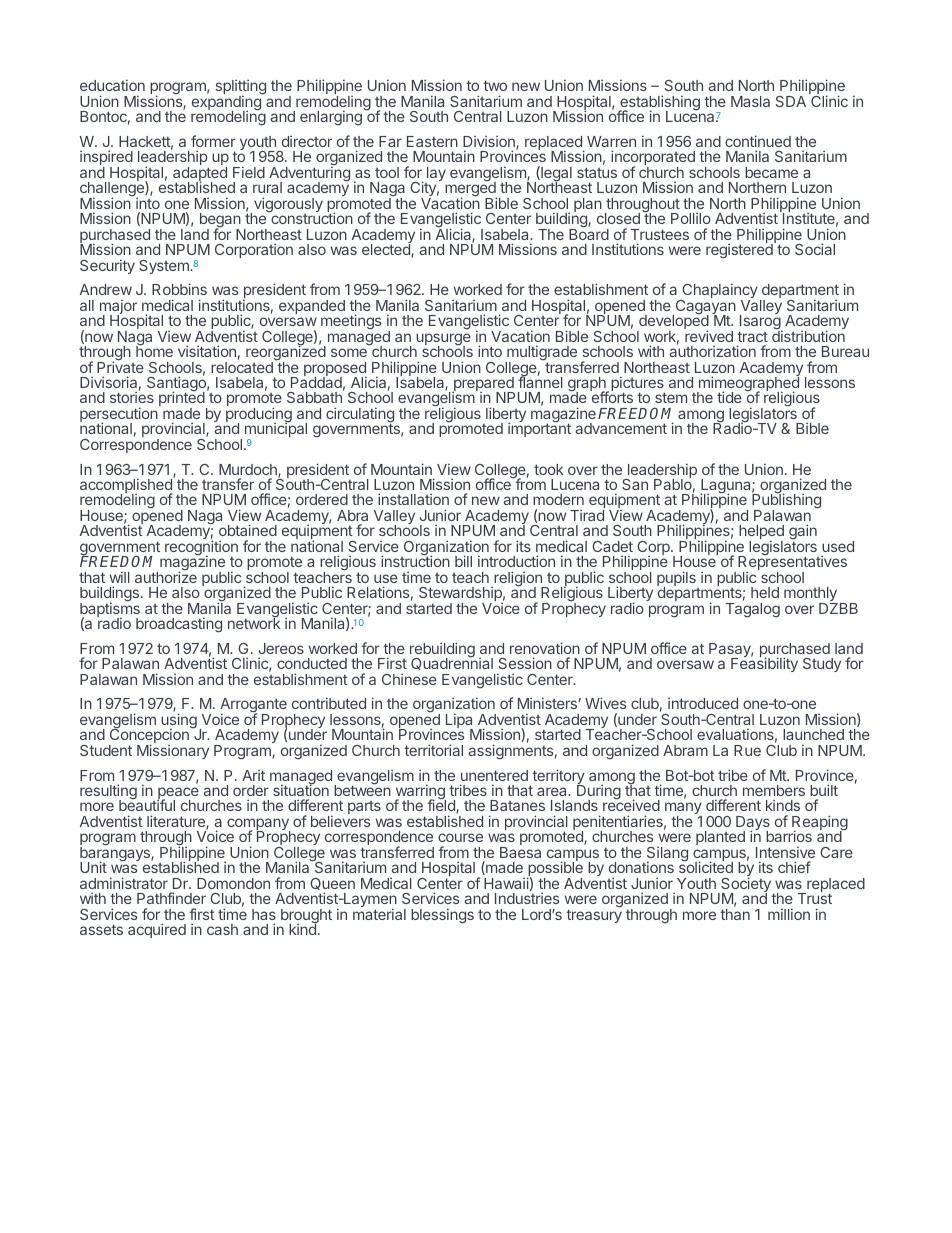 This screenshot has height=1233, width=952. I want to click on broadcasting, so click(179, 625).
